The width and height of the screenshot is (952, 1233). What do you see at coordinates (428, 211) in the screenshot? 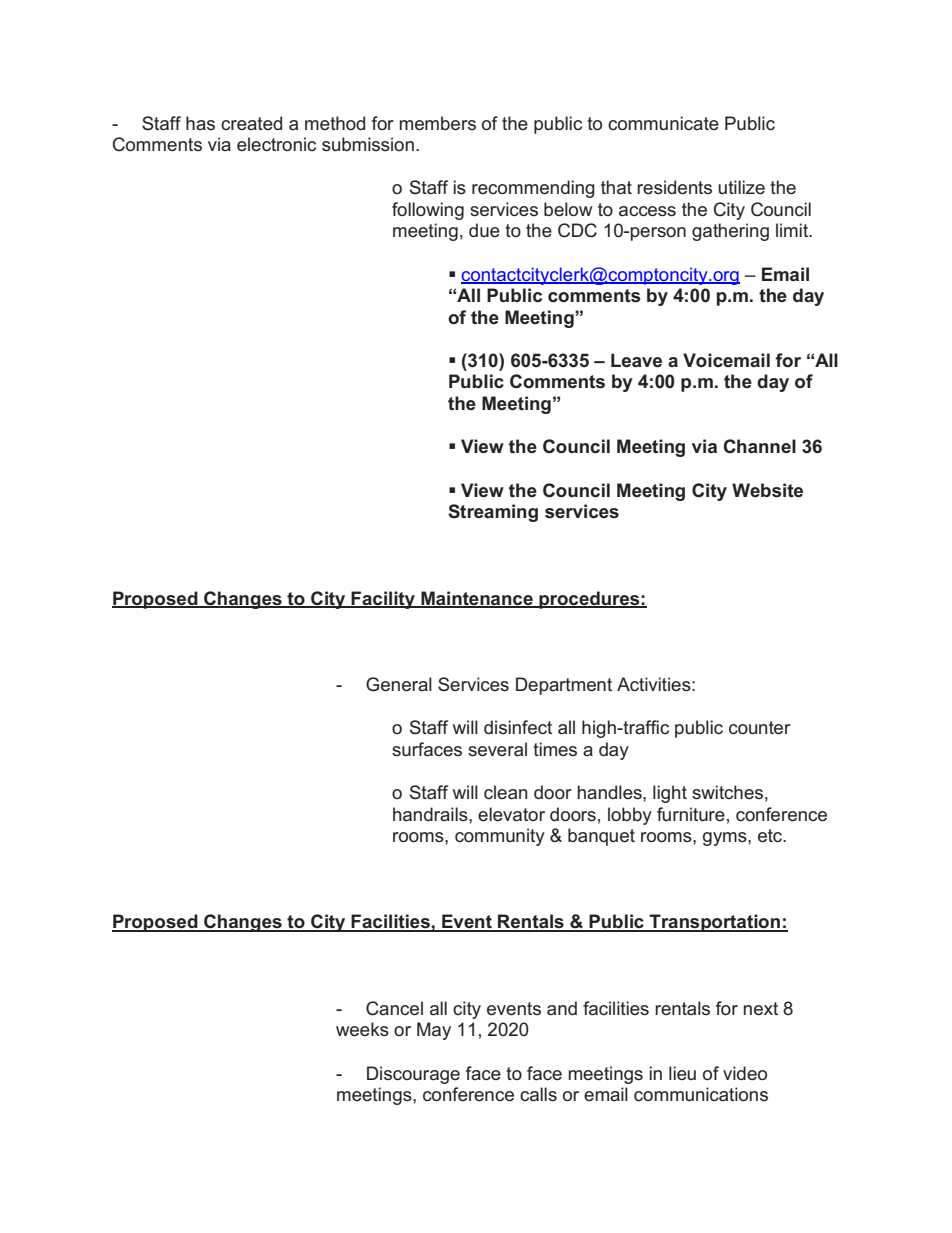
I see `following` at bounding box center [428, 211].
